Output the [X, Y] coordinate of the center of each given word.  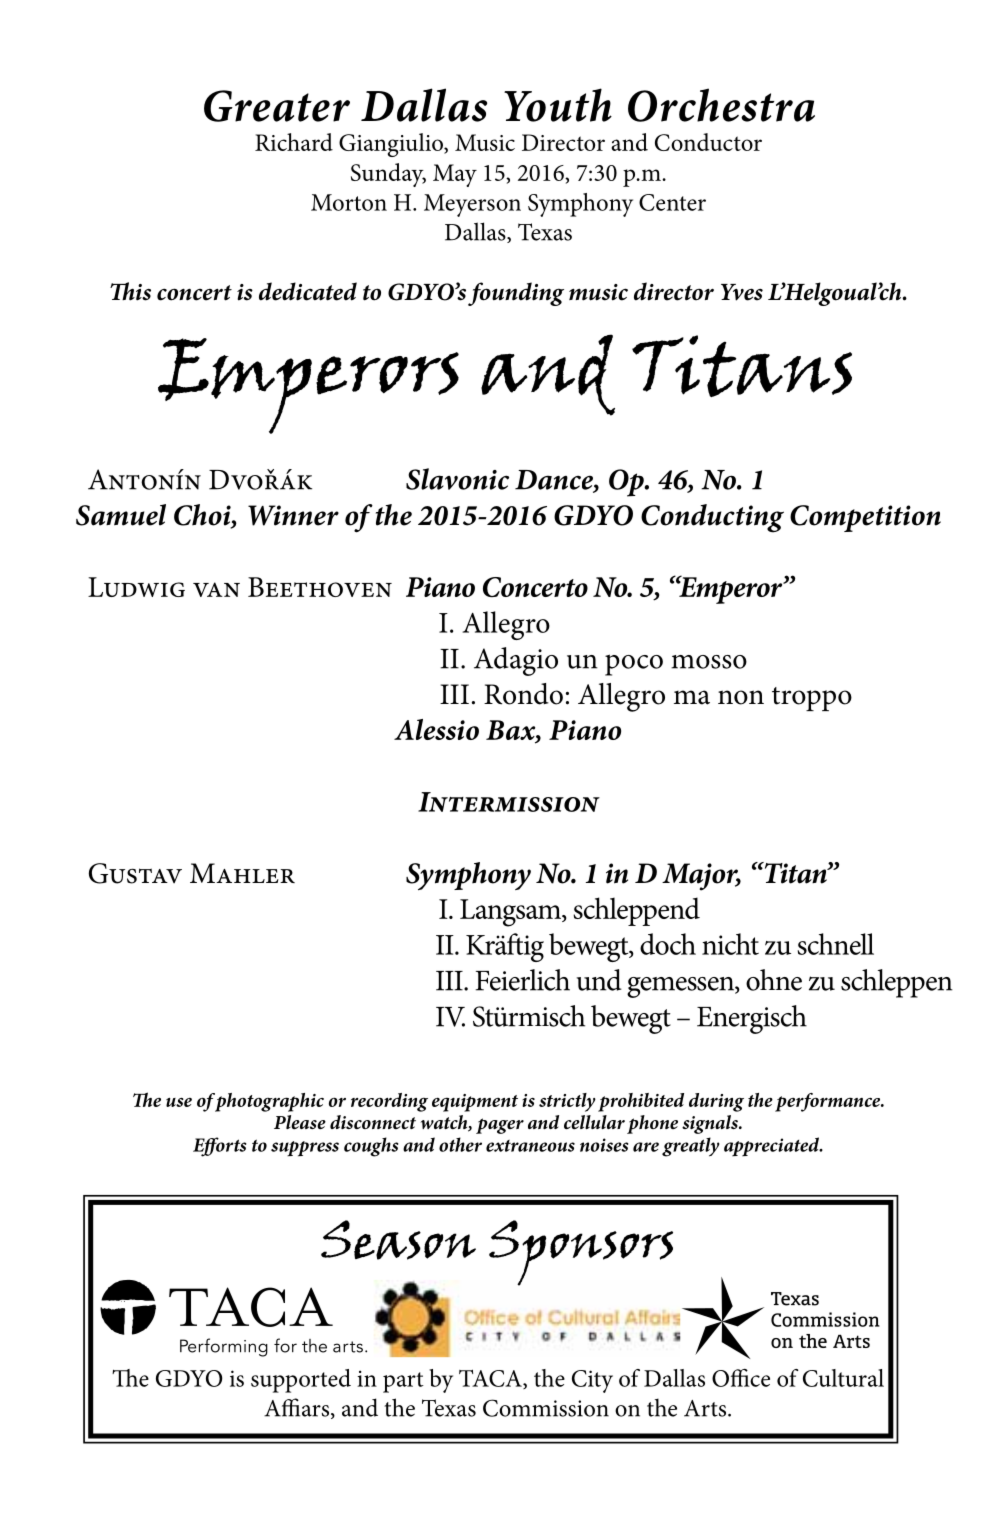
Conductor [708, 142]
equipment [475, 1103]
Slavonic [457, 479]
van [216, 589]
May [455, 175]
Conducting [712, 518]
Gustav [135, 873]
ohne [774, 980]
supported [301, 1381]
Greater [277, 106]
